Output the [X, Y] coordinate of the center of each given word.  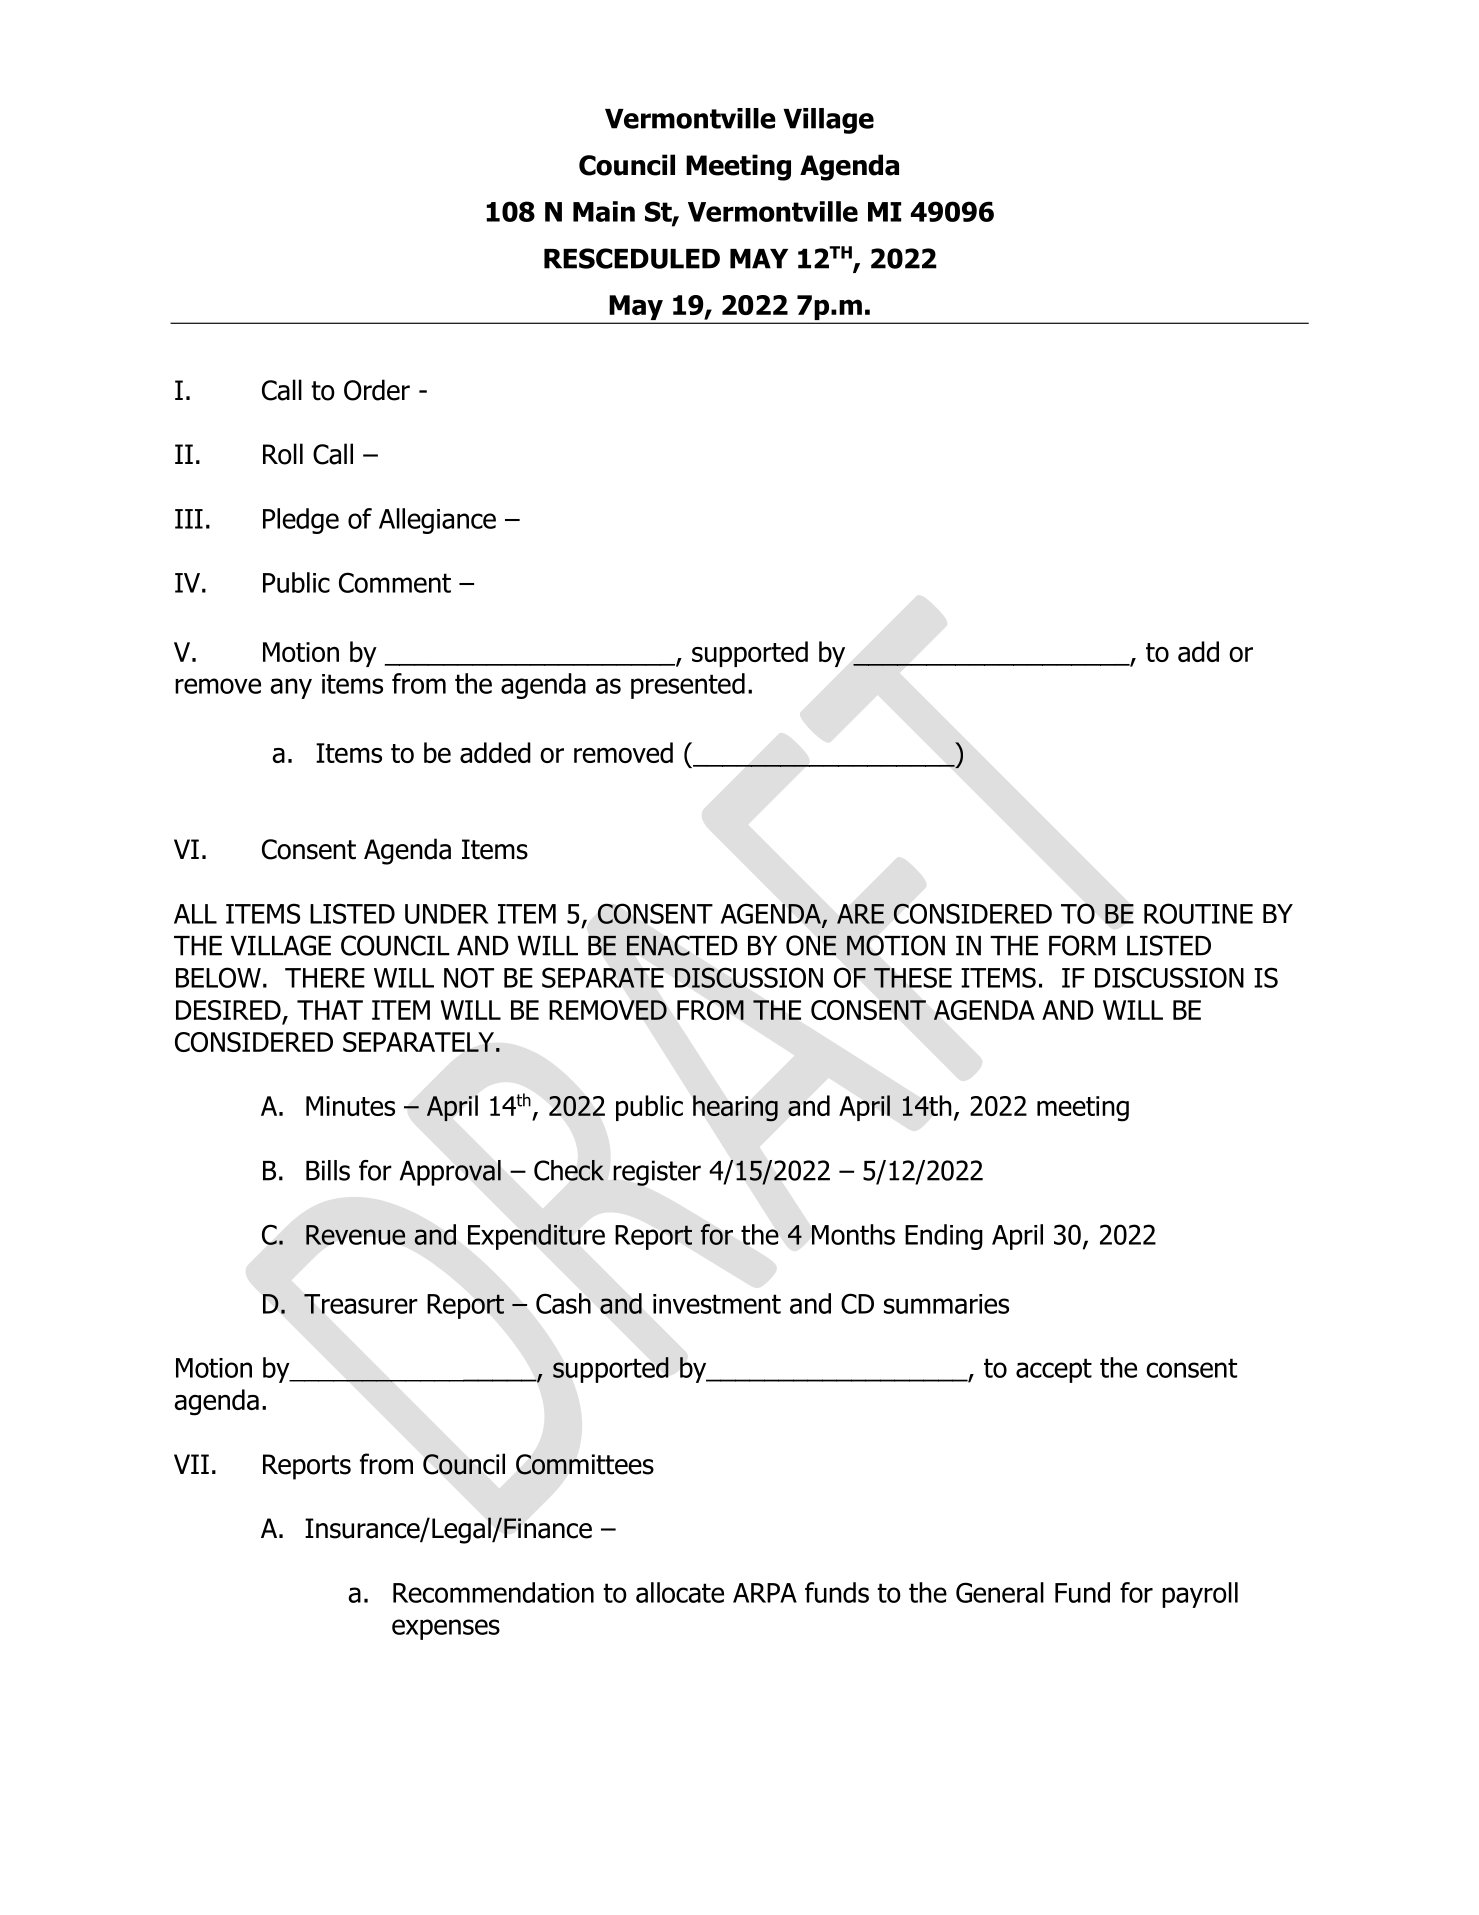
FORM [1082, 945]
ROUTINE [1198, 913]
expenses [446, 1629]
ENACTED [682, 945]
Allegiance [437, 521]
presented [688, 686]
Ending [944, 1237]
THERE [325, 978]
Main [604, 211]
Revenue [355, 1235]
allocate [680, 1592]
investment [717, 1304]
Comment [395, 582]
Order [377, 390]
